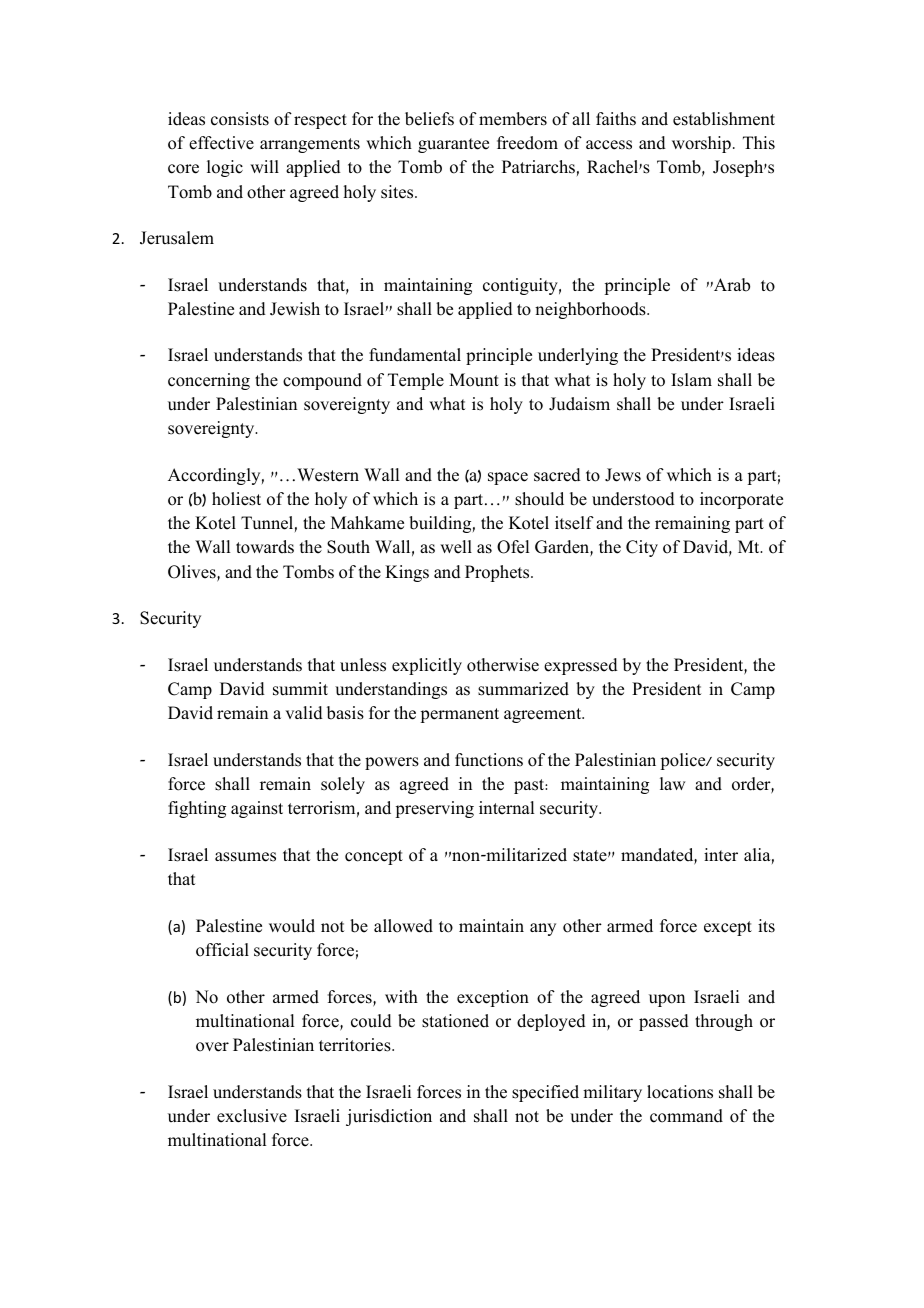 The height and width of the document is (1308, 924). Describe the element at coordinates (245, 857) in the document. I see `assumes` at that location.
